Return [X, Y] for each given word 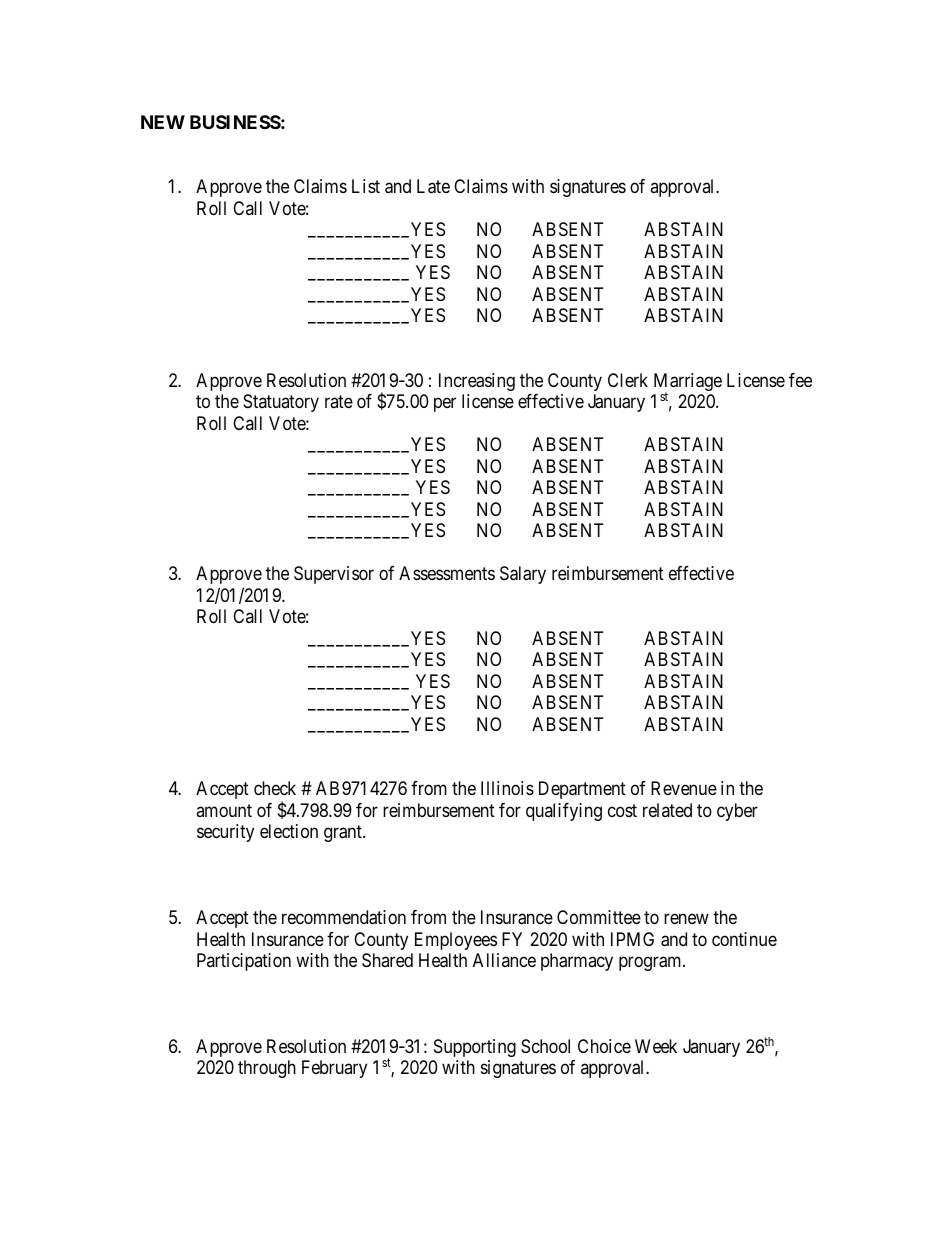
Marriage [688, 383]
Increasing [477, 382]
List [366, 186]
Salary [523, 575]
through [267, 1069]
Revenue [684, 788]
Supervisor [334, 575]
